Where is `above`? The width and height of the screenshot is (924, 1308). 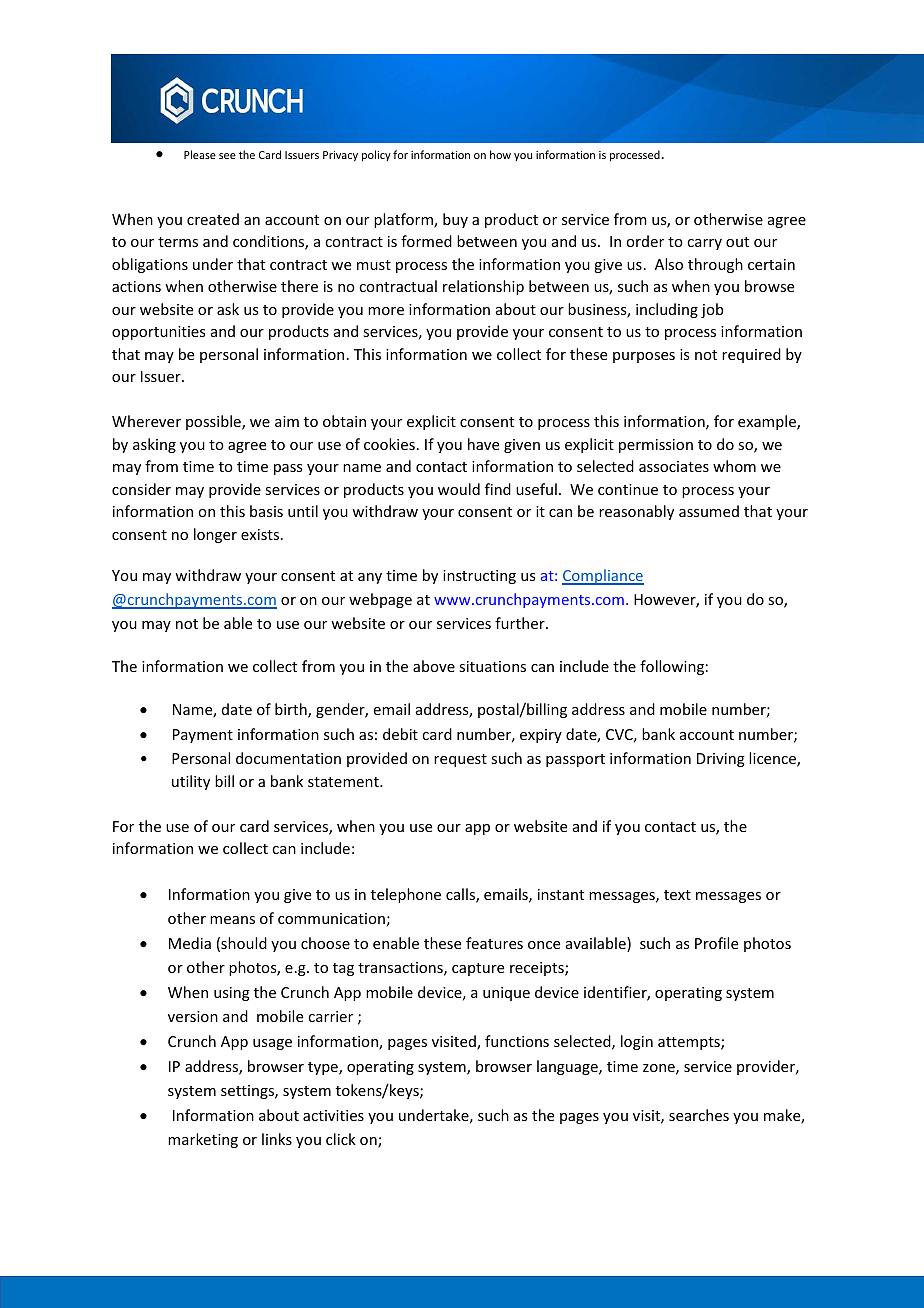
above is located at coordinates (434, 666).
